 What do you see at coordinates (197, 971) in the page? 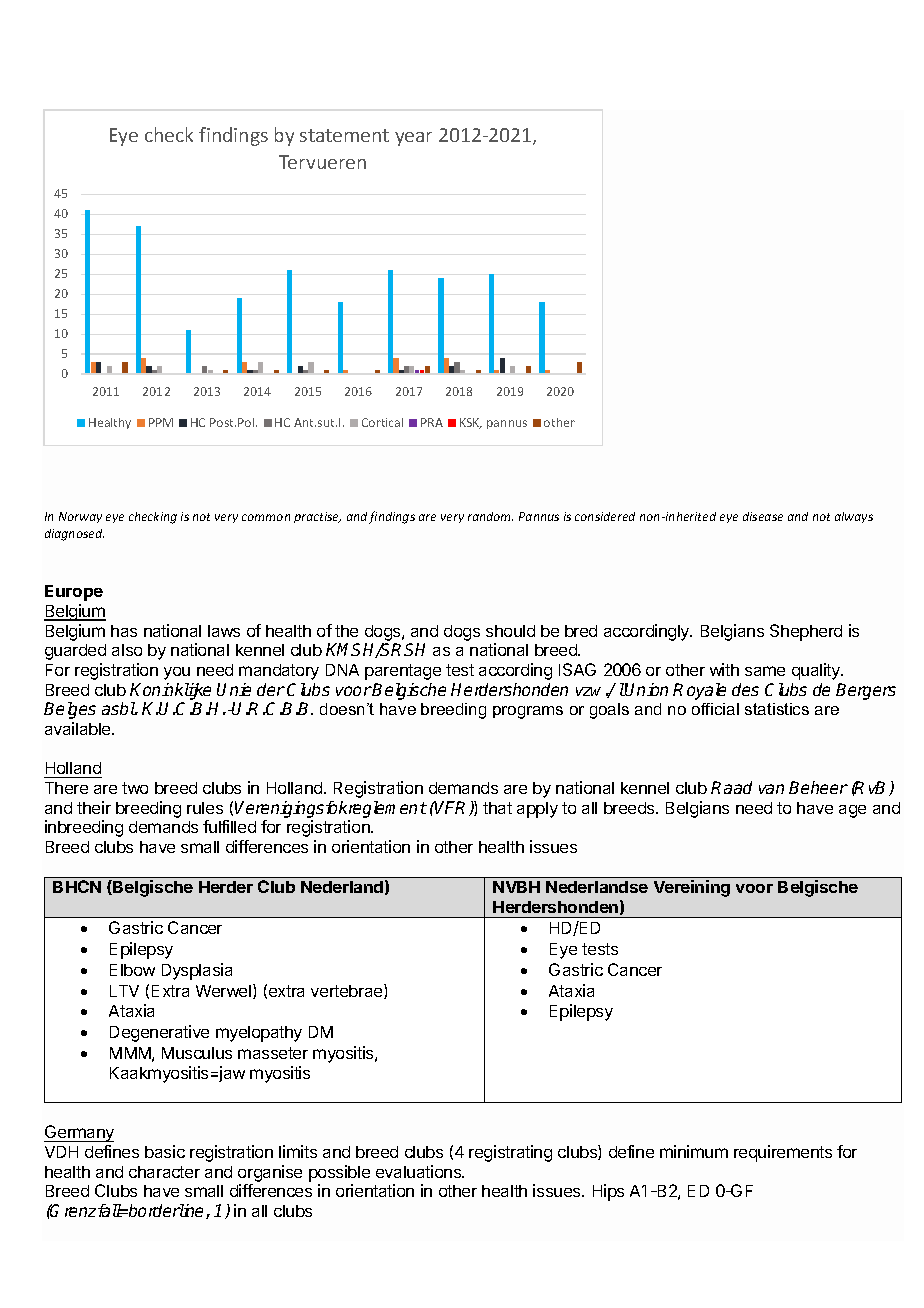
I see `Dysplasia` at bounding box center [197, 971].
